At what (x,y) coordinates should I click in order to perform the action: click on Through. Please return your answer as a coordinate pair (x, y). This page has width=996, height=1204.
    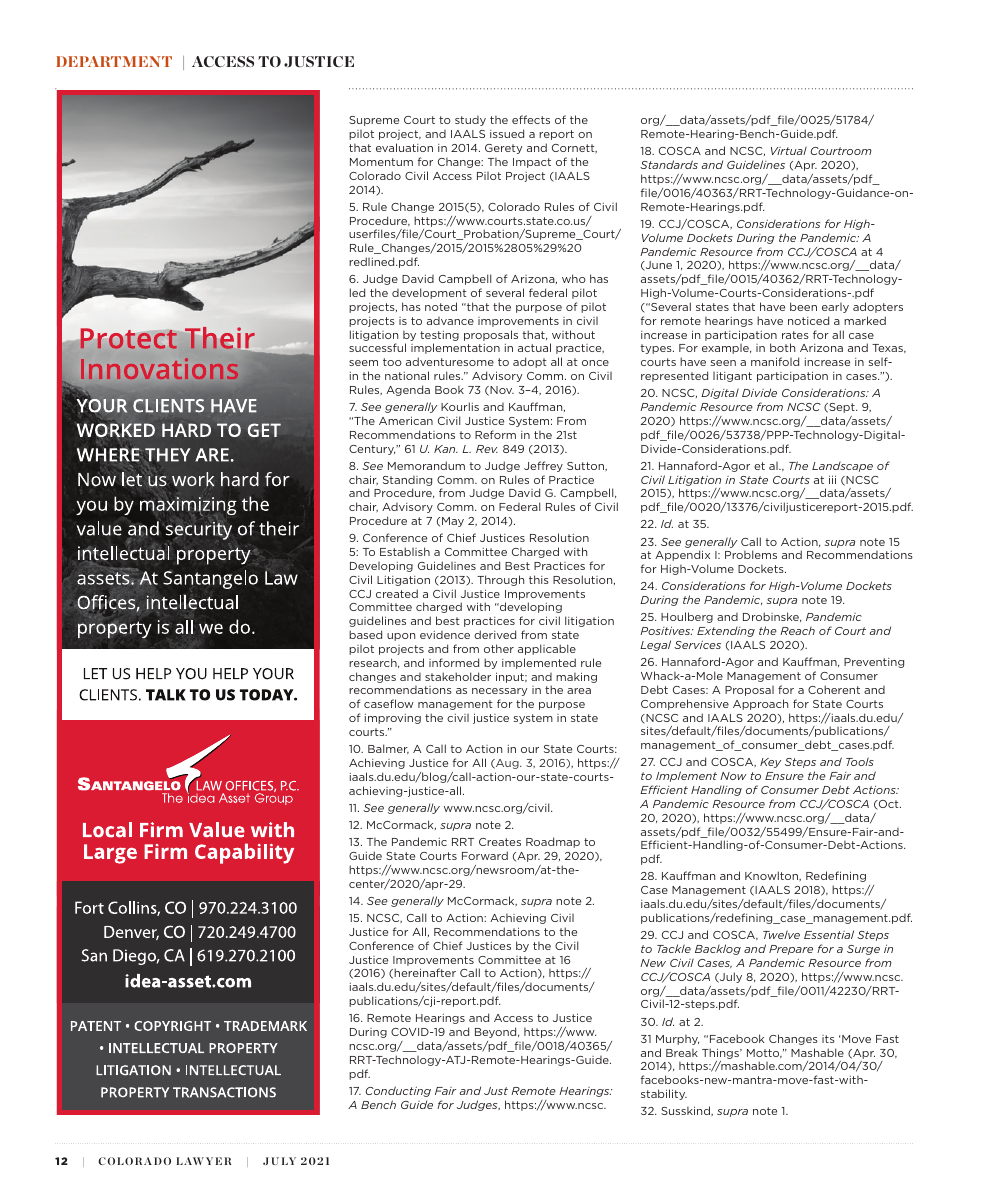
    Looking at the image, I should click on (500, 580).
